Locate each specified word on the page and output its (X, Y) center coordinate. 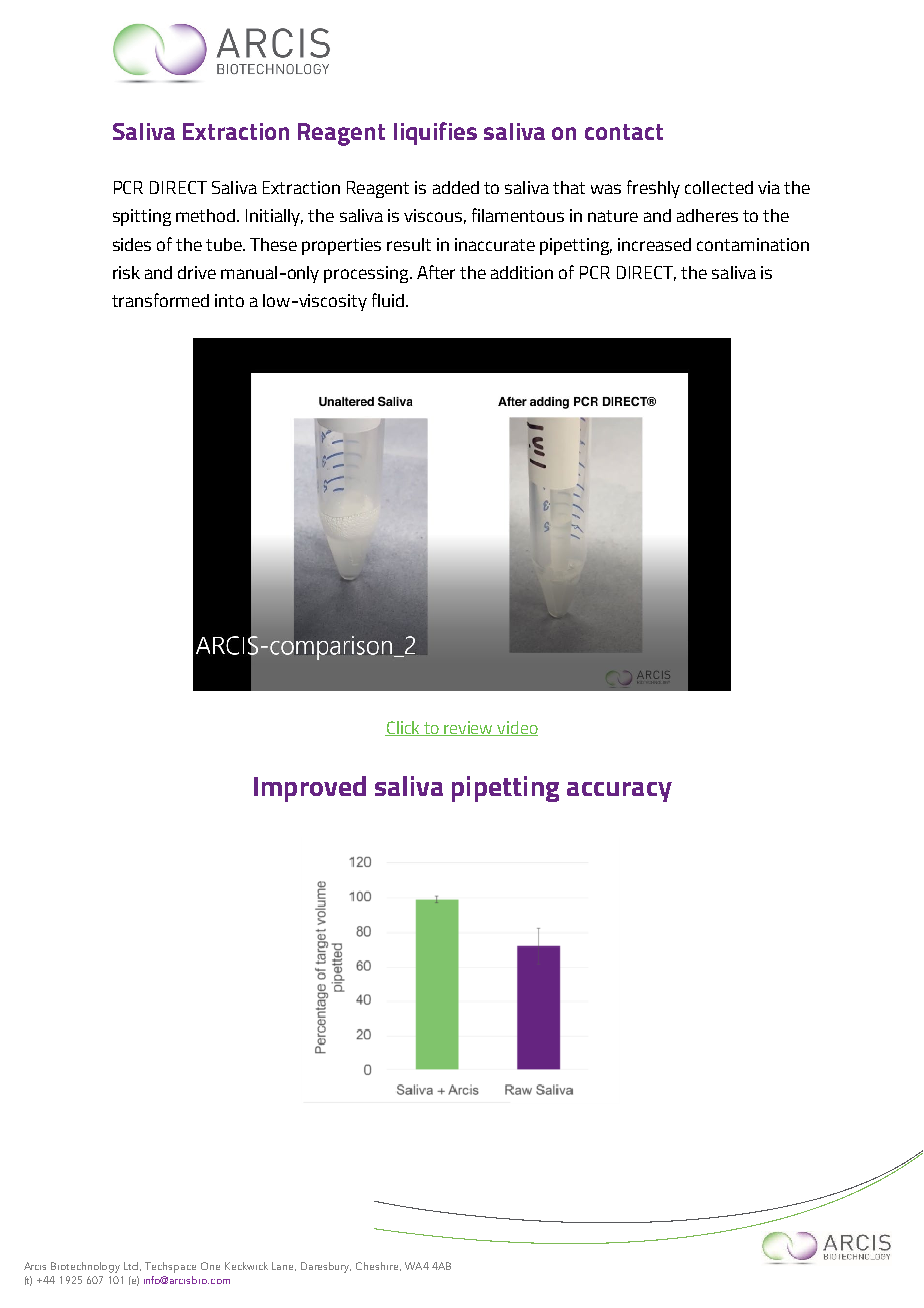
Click (403, 728)
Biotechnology (85, 1267)
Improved (310, 789)
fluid (388, 300)
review (469, 728)
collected (719, 187)
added (456, 187)
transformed (160, 300)
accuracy (619, 792)
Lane (284, 1266)
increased (654, 244)
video (517, 728)
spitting (142, 217)
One (210, 1266)
